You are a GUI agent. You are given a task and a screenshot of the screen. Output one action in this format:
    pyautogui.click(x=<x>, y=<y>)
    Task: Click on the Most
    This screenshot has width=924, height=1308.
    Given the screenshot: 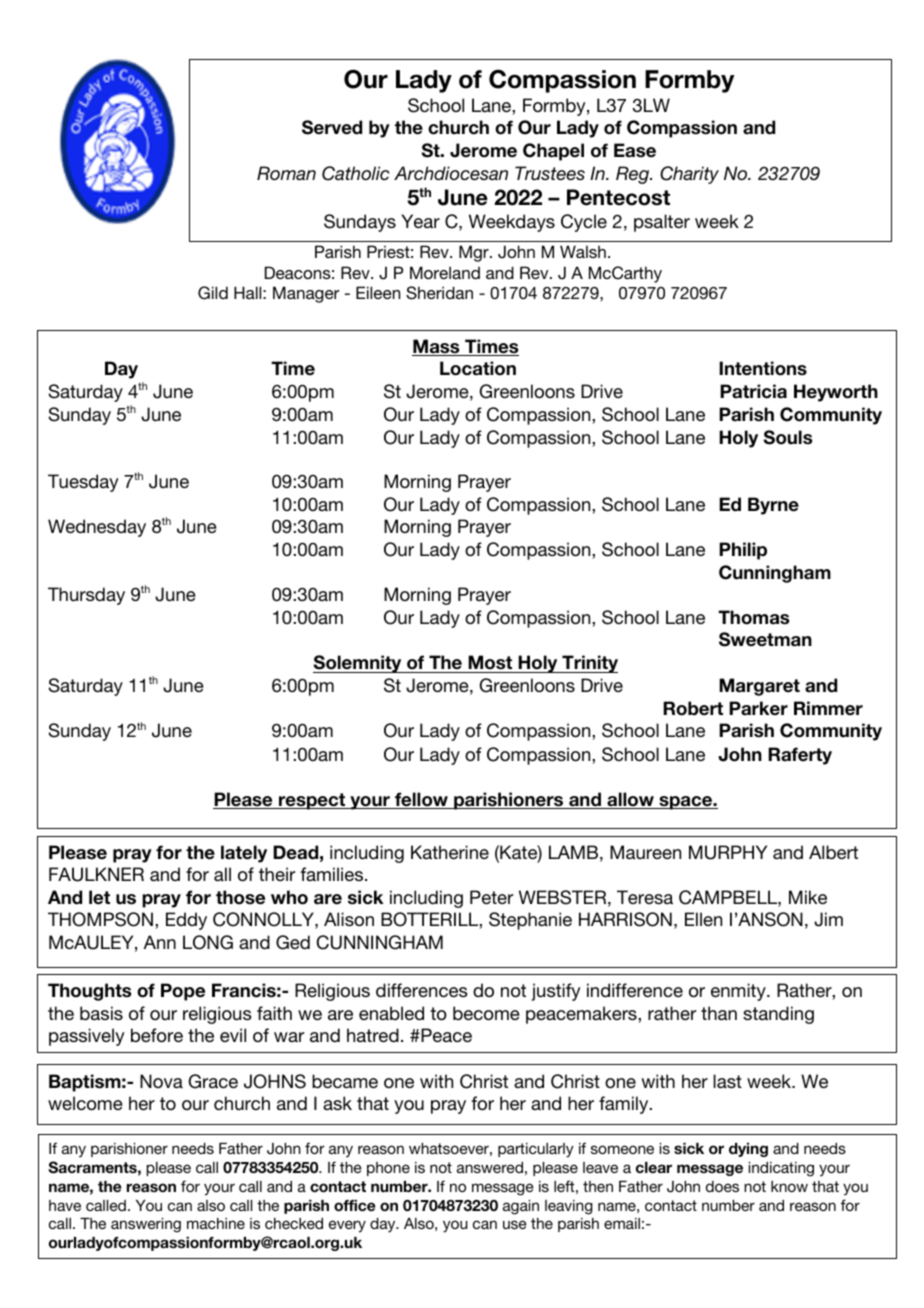 What is the action you would take?
    pyautogui.click(x=490, y=662)
